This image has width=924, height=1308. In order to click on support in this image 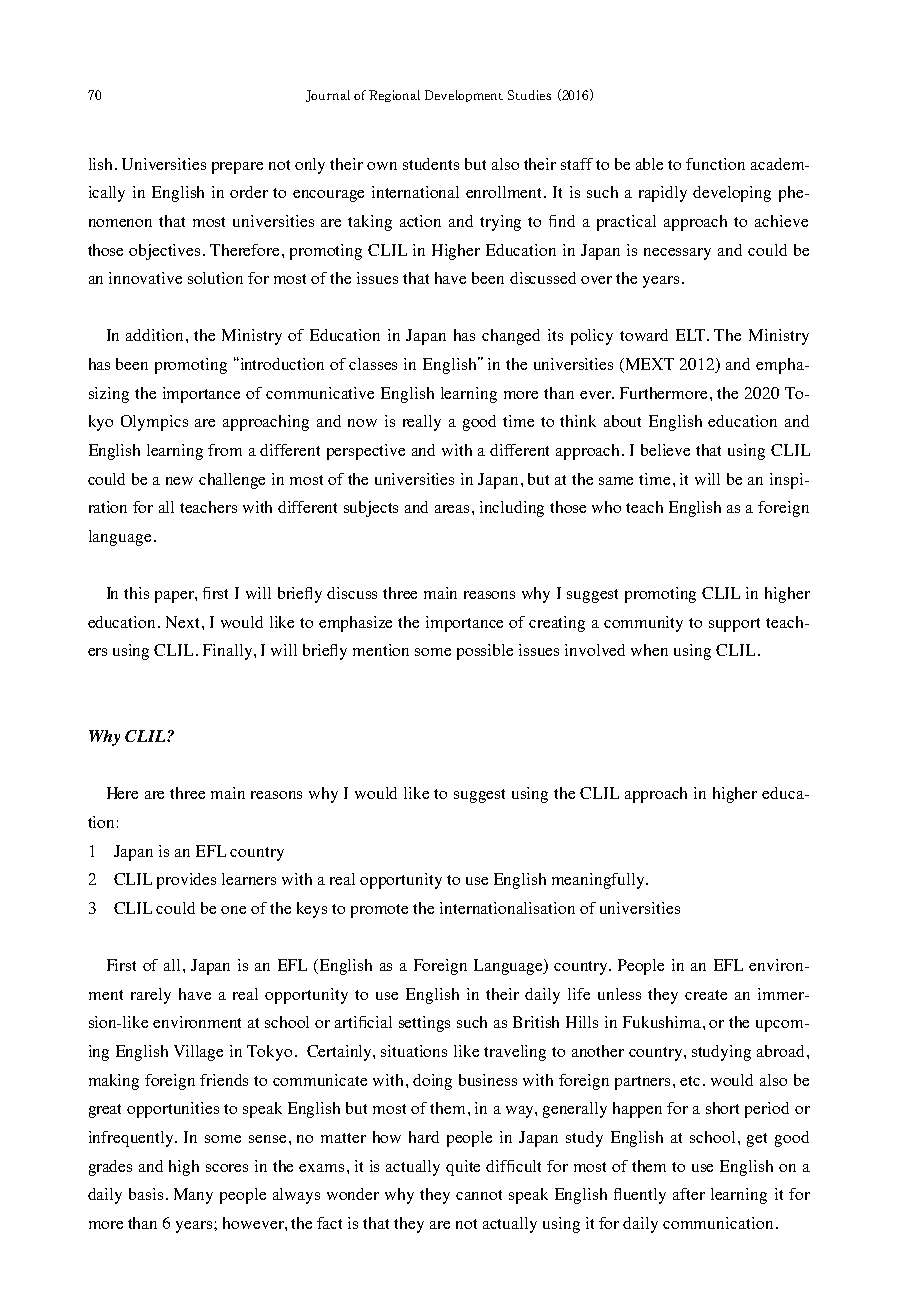, I will do `click(734, 625)`.
